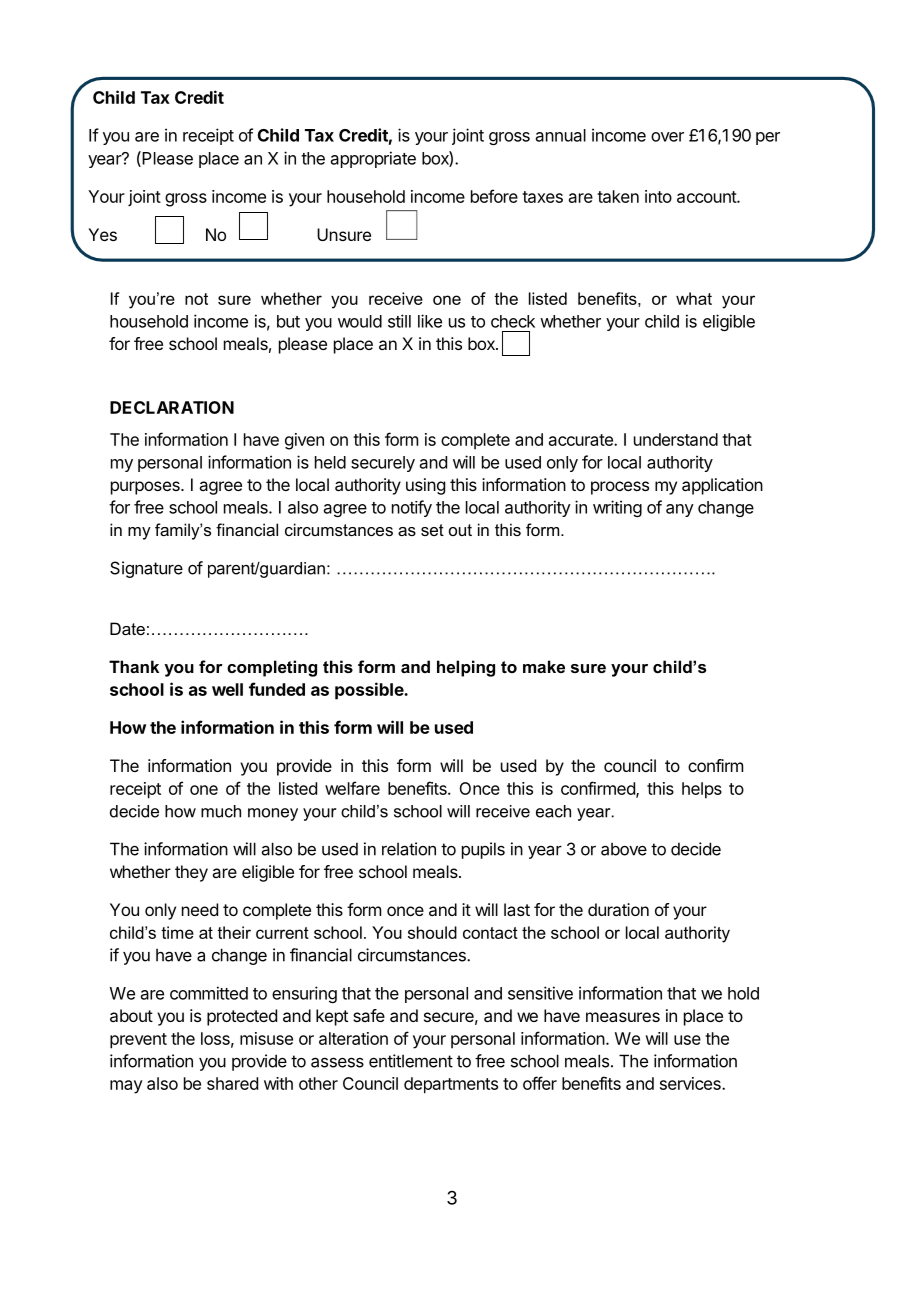 This screenshot has width=924, height=1308. Describe the element at coordinates (102, 234) in the screenshot. I see `Yes` at that location.
